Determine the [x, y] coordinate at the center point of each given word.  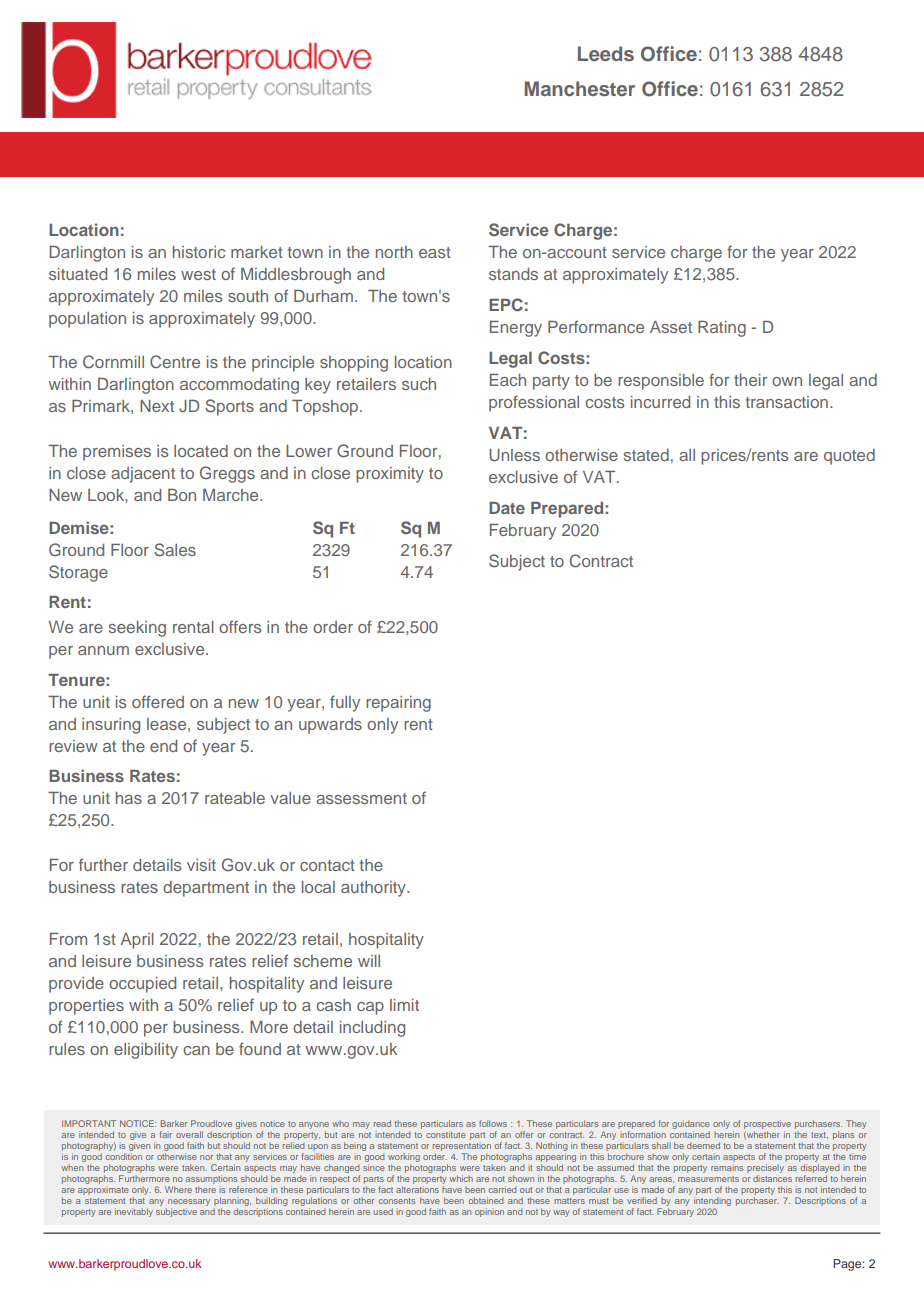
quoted [849, 457]
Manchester [579, 88]
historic [199, 252]
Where [178, 1189]
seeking [137, 629]
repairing [398, 704]
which [461, 1178]
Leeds [606, 53]
